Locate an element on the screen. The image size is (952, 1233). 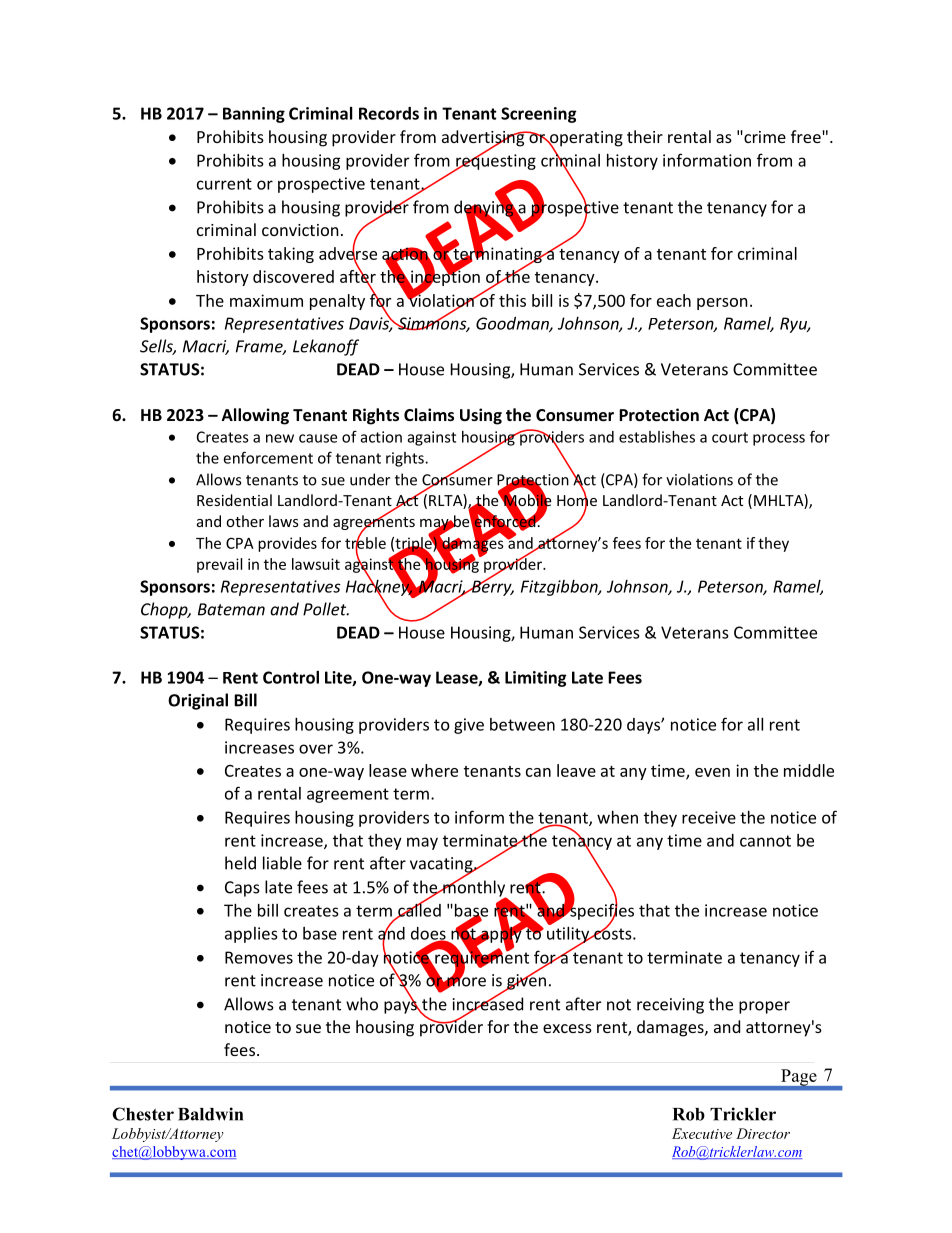
even is located at coordinates (712, 772).
